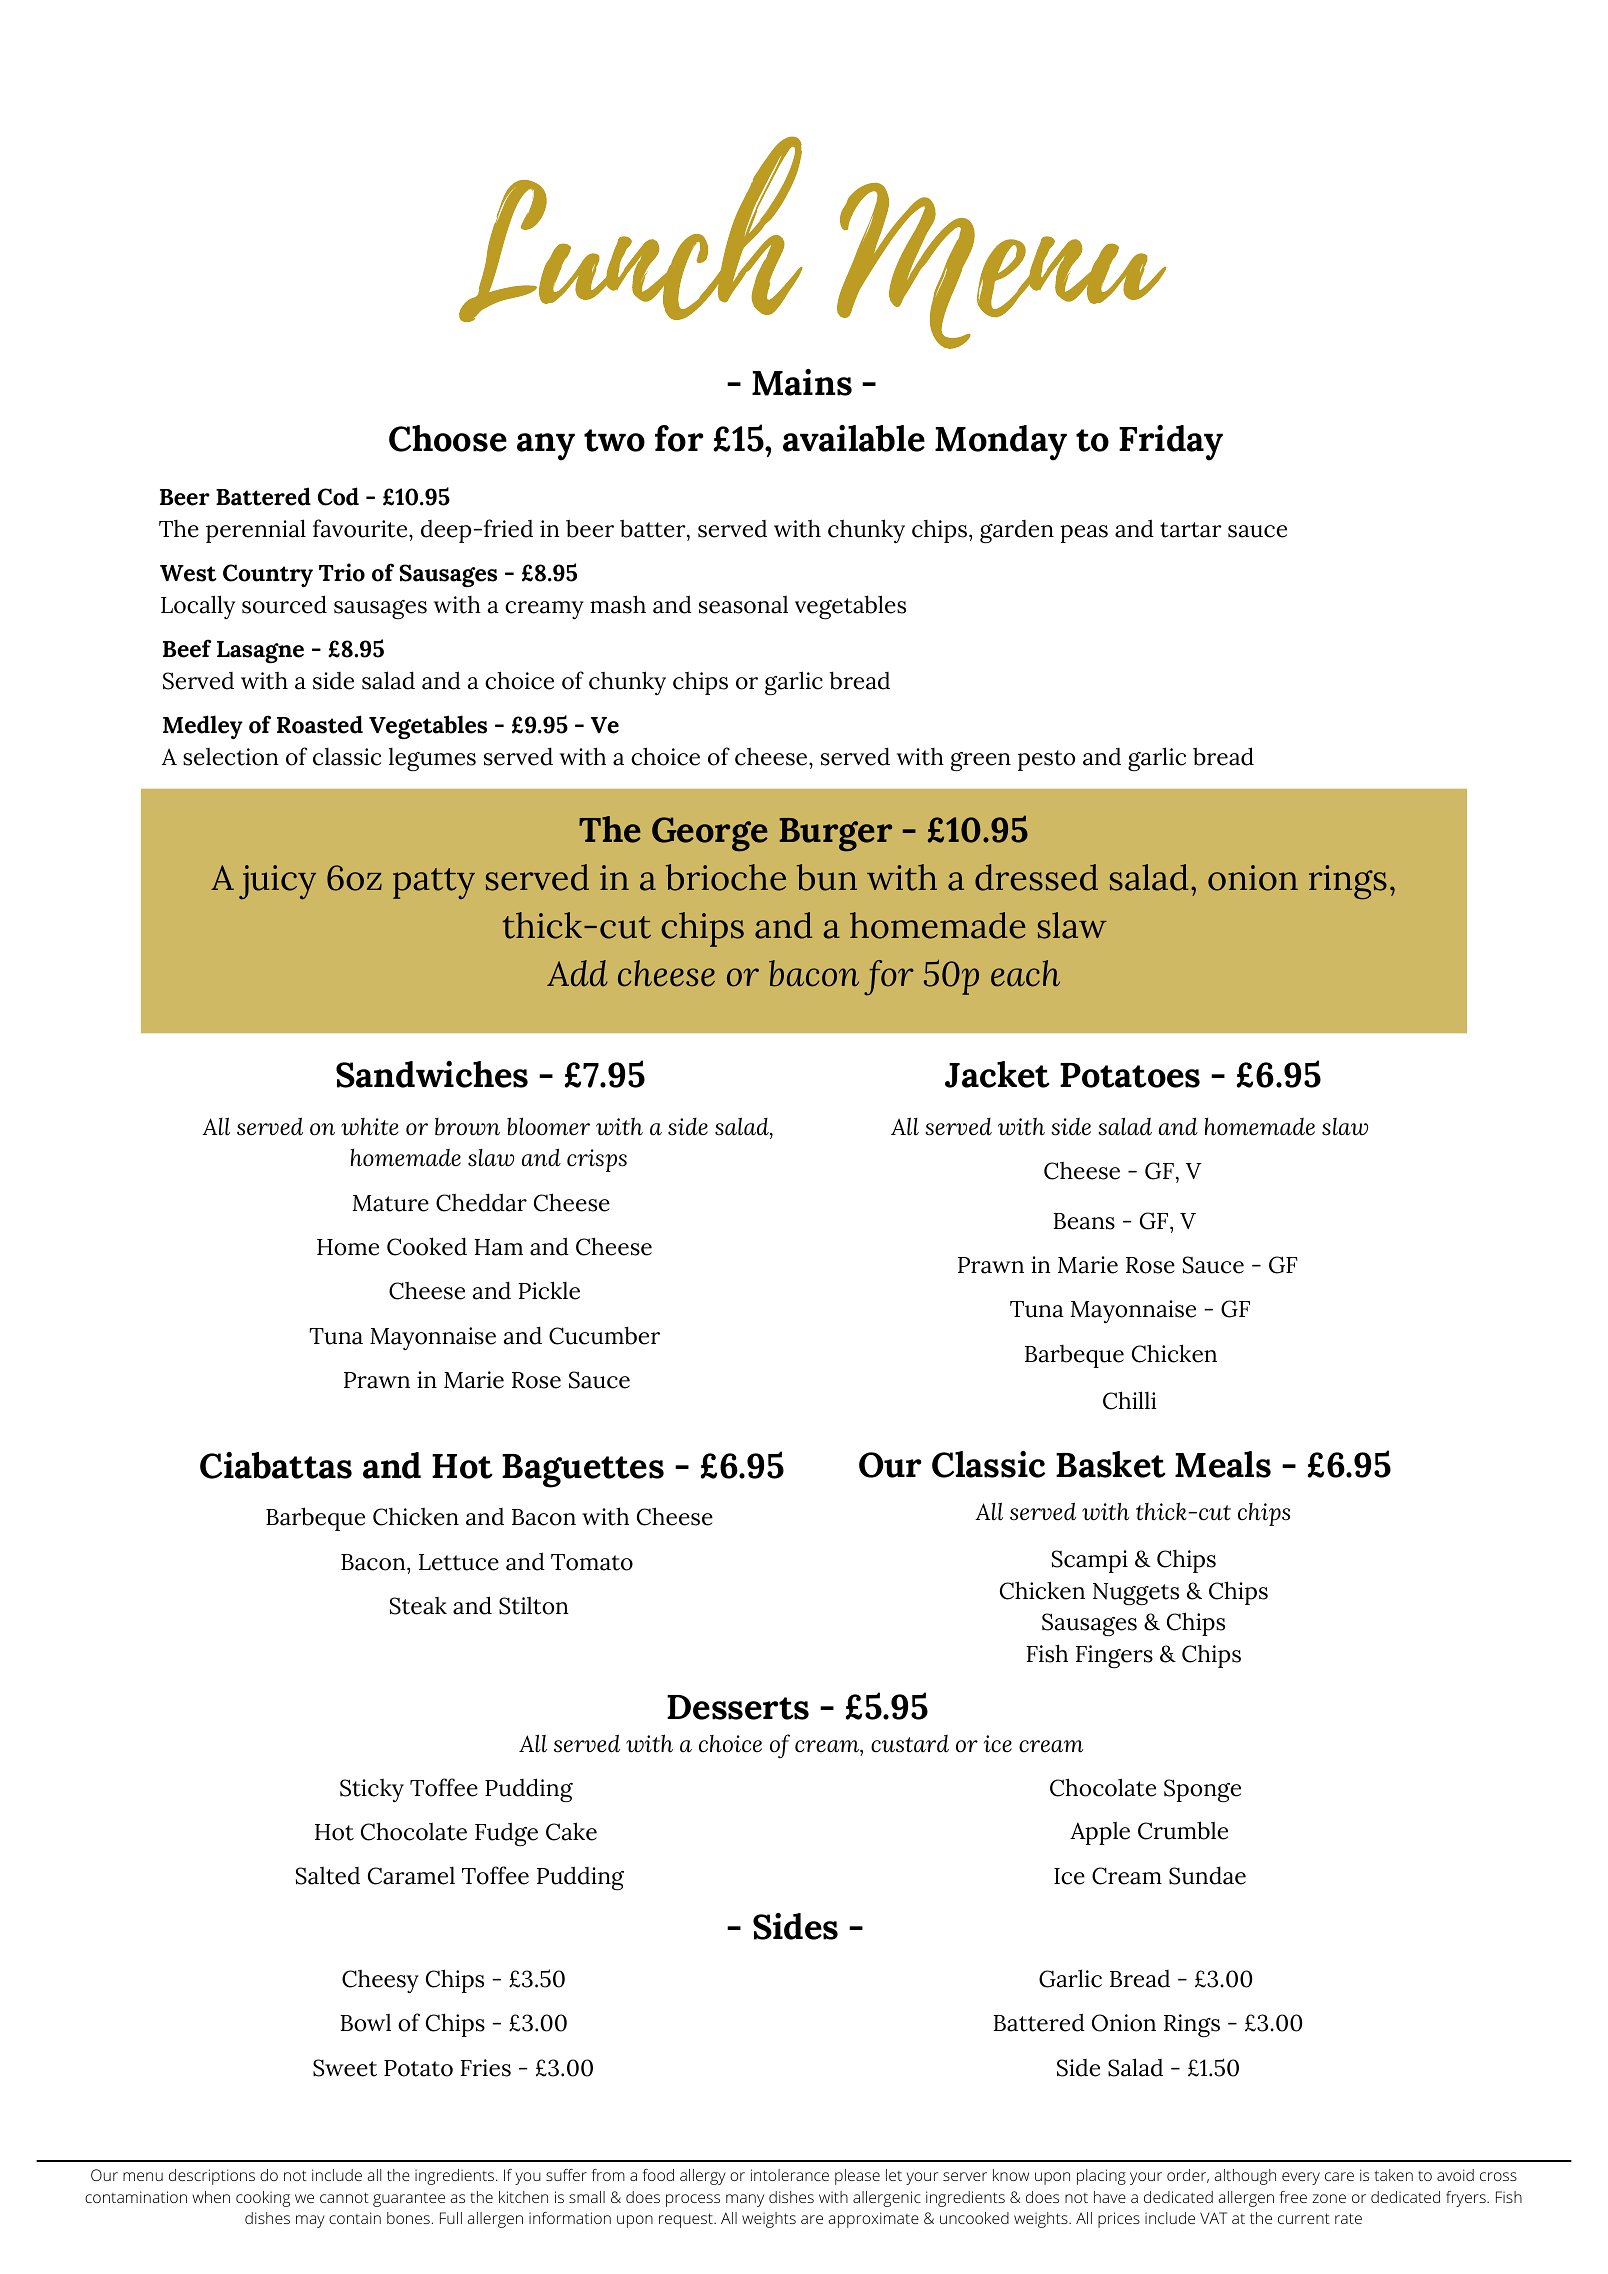 The image size is (1608, 2274). What do you see at coordinates (790, 2175) in the screenshot?
I see `intolerance` at bounding box center [790, 2175].
